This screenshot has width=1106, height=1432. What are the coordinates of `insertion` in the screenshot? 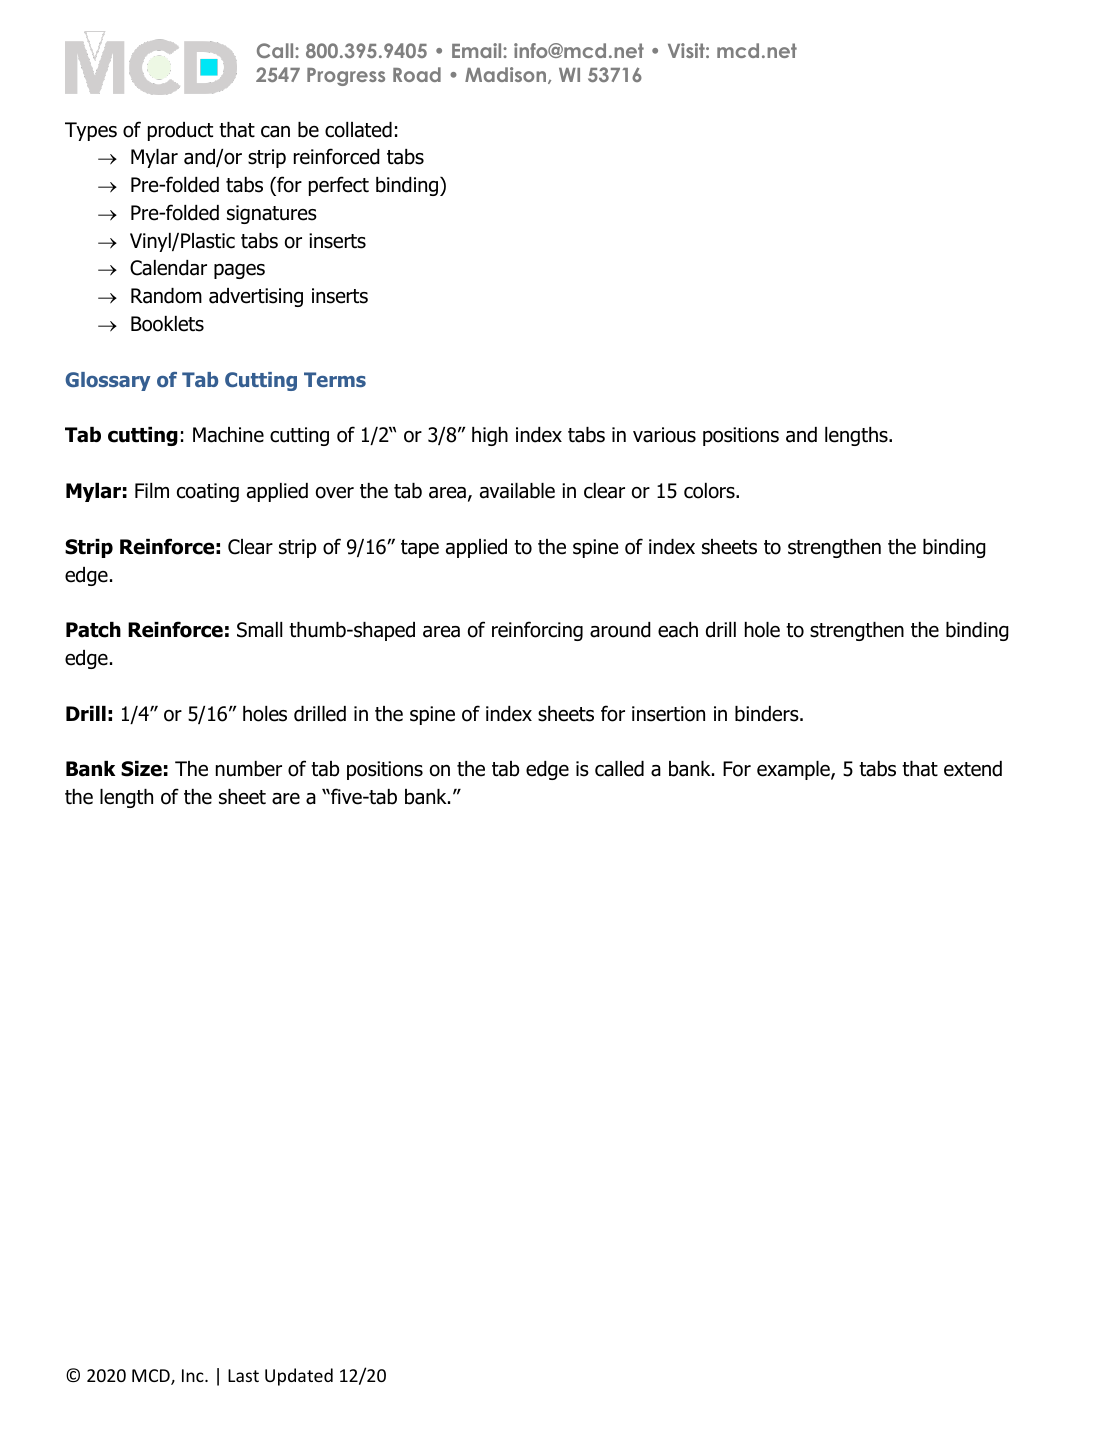 It's located at (668, 714).
